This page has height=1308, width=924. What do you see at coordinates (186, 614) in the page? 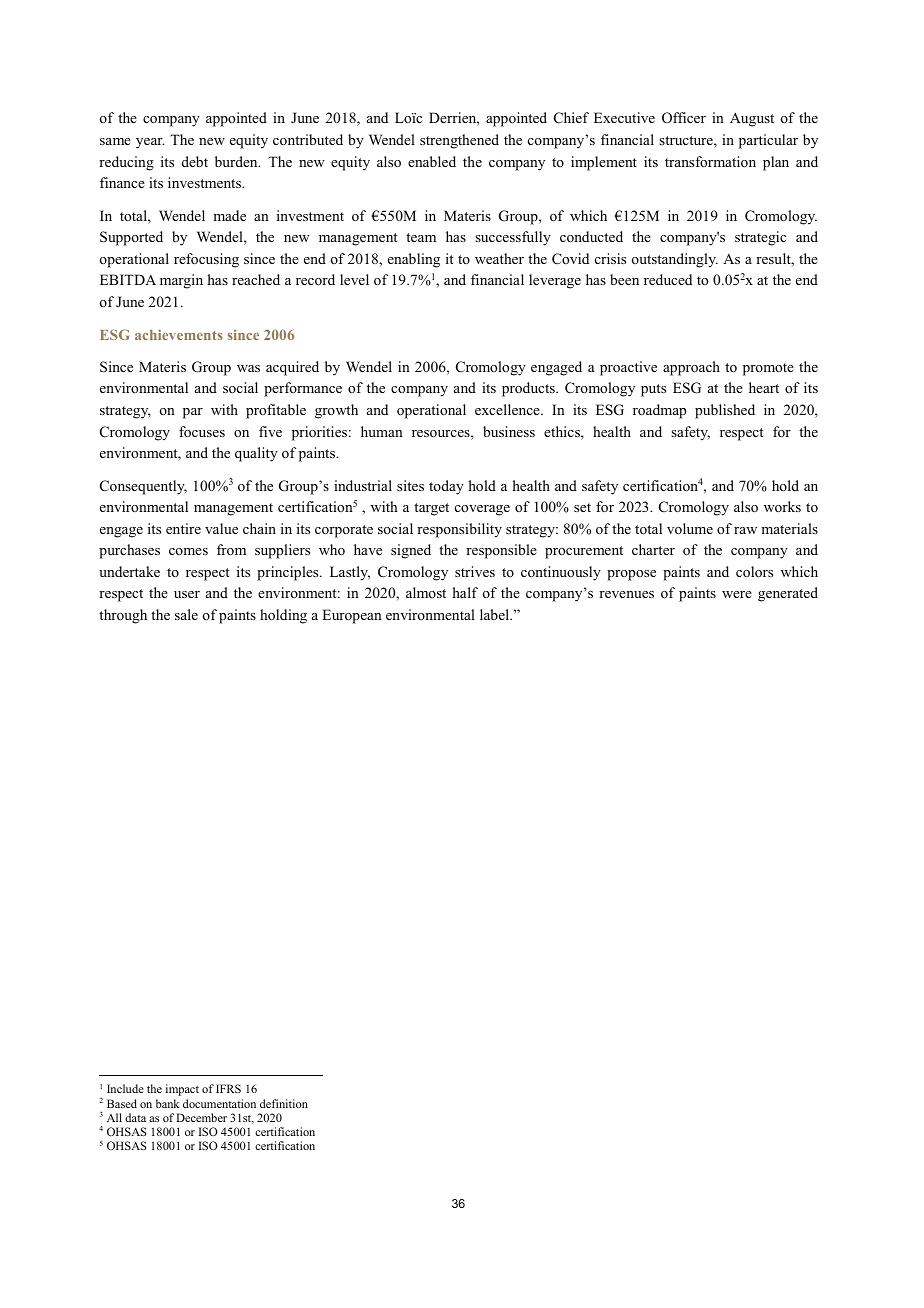
I see `sale` at bounding box center [186, 614].
